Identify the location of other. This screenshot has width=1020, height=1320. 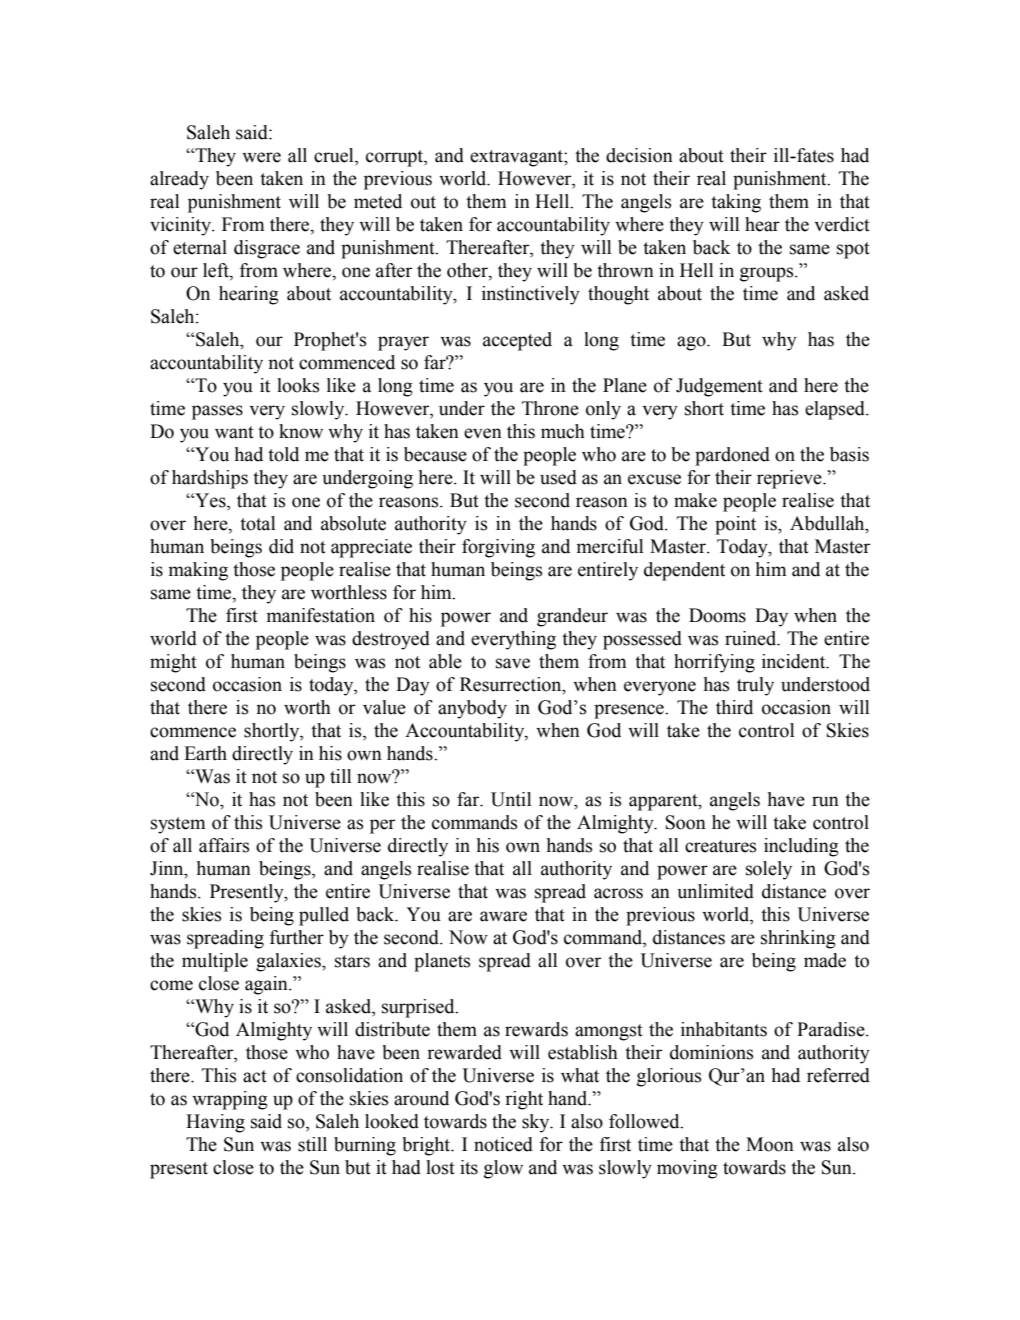
(468, 270).
